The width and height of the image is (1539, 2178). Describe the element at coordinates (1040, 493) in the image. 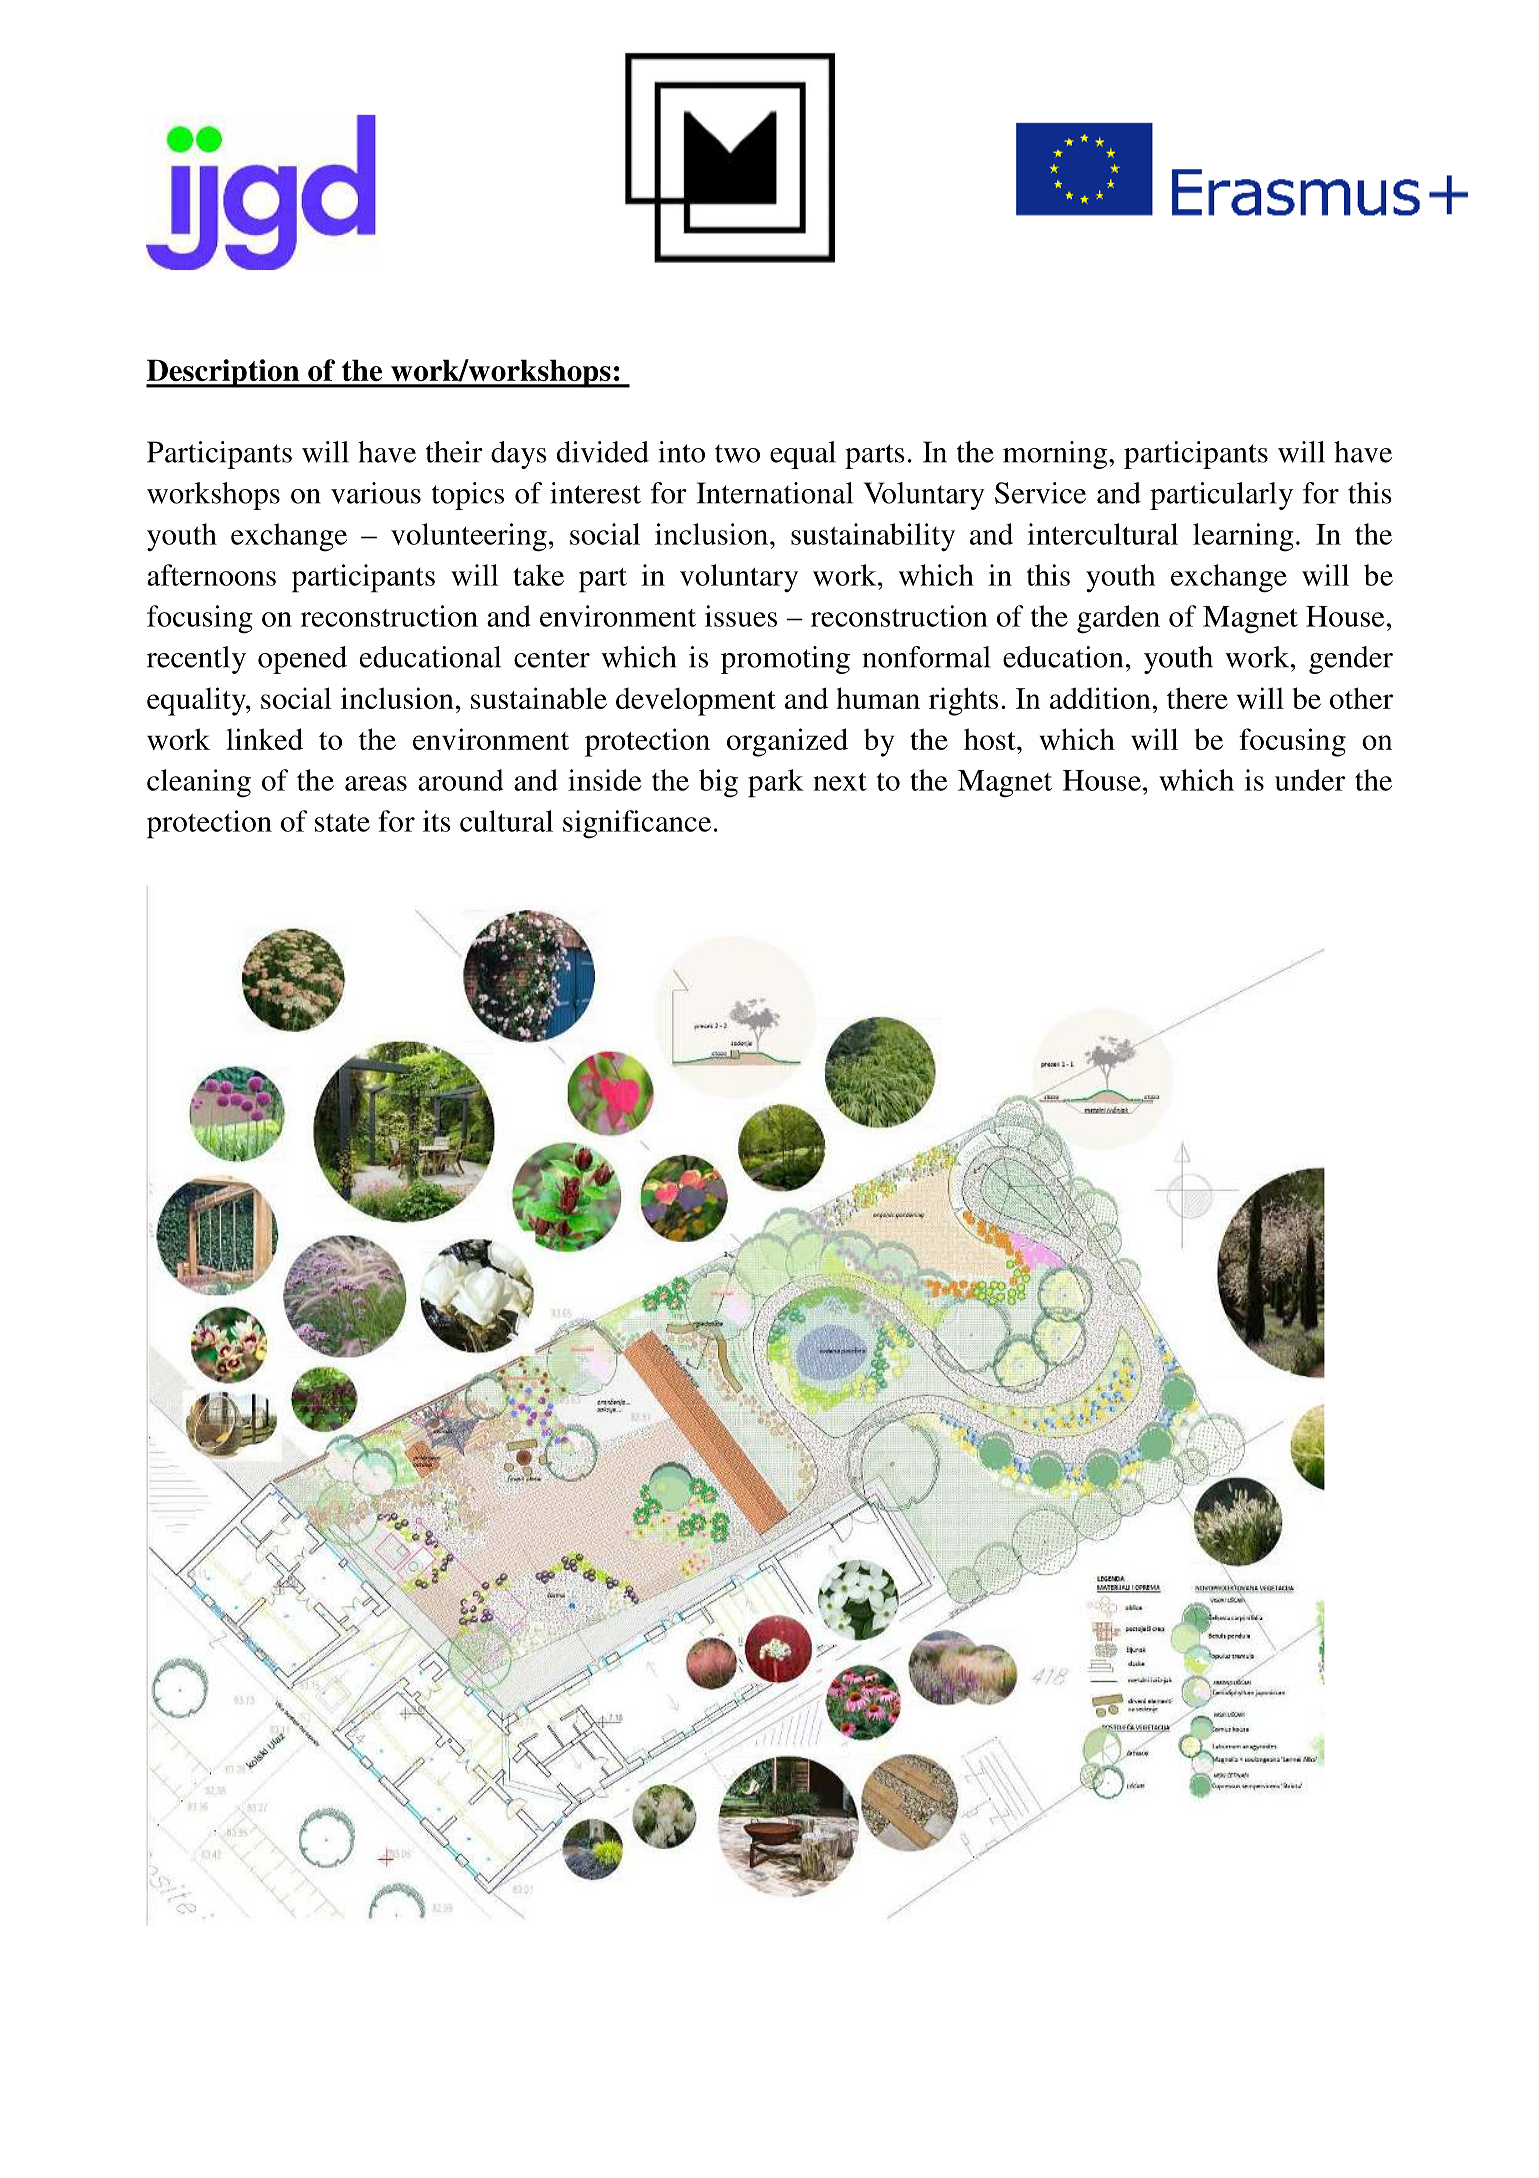

I see `Service` at that location.
